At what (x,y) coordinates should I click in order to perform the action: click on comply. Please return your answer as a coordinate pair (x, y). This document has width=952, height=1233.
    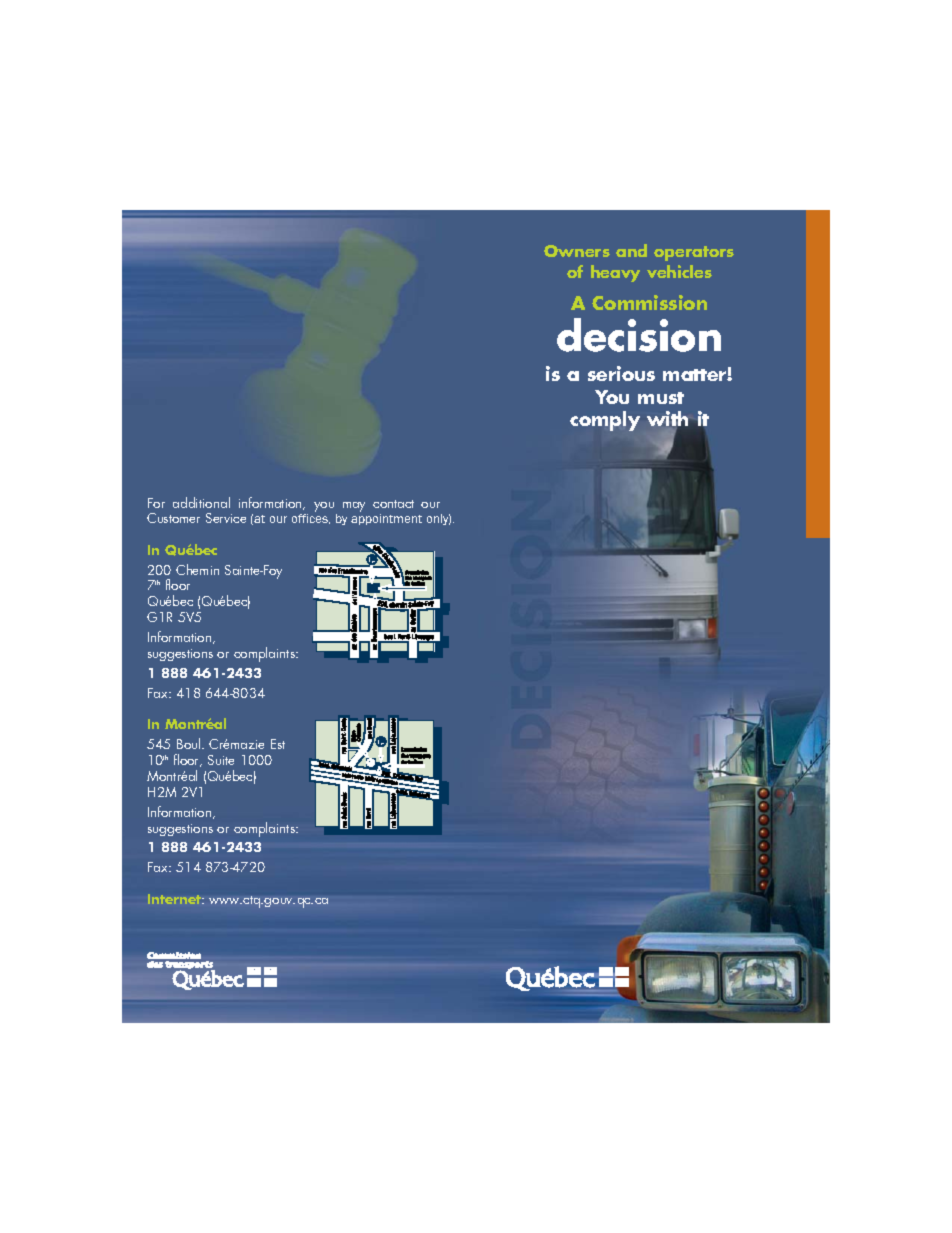
    Looking at the image, I should click on (605, 421).
